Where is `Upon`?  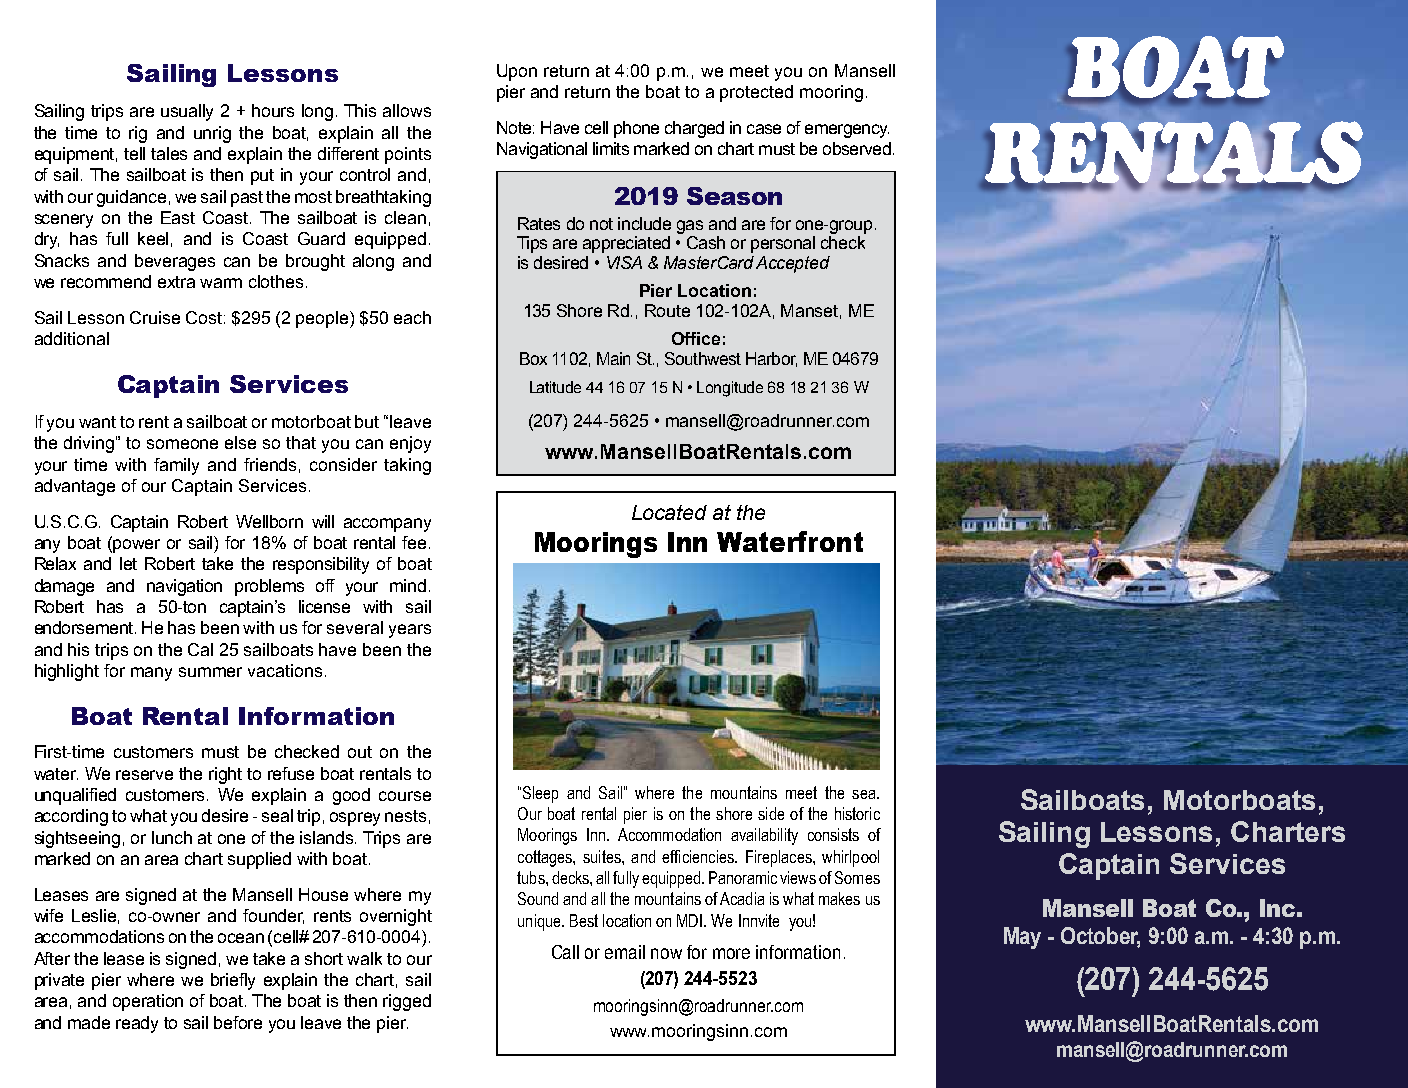
Upon is located at coordinates (517, 72).
